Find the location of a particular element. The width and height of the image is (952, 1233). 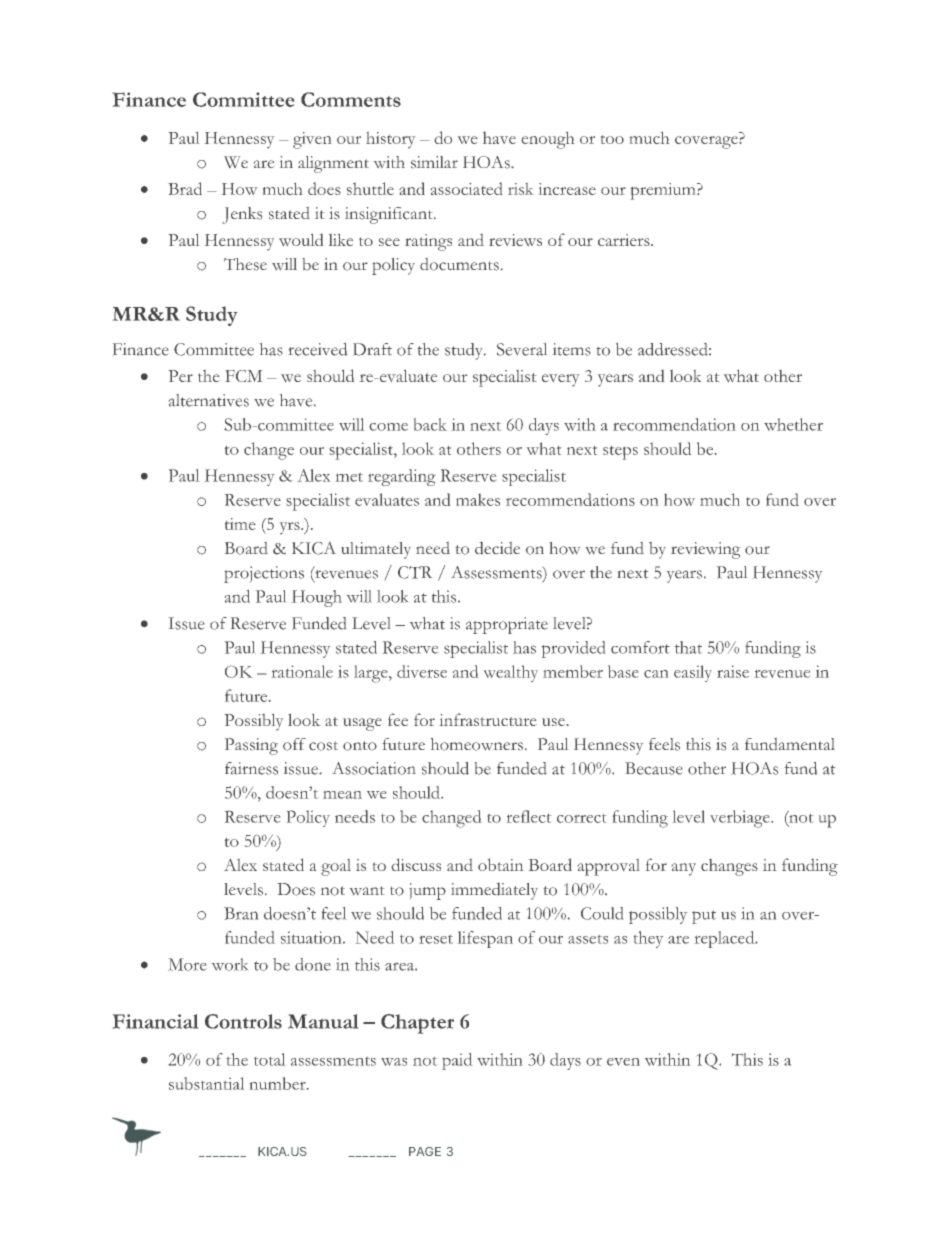

PAGE is located at coordinates (425, 1151).
